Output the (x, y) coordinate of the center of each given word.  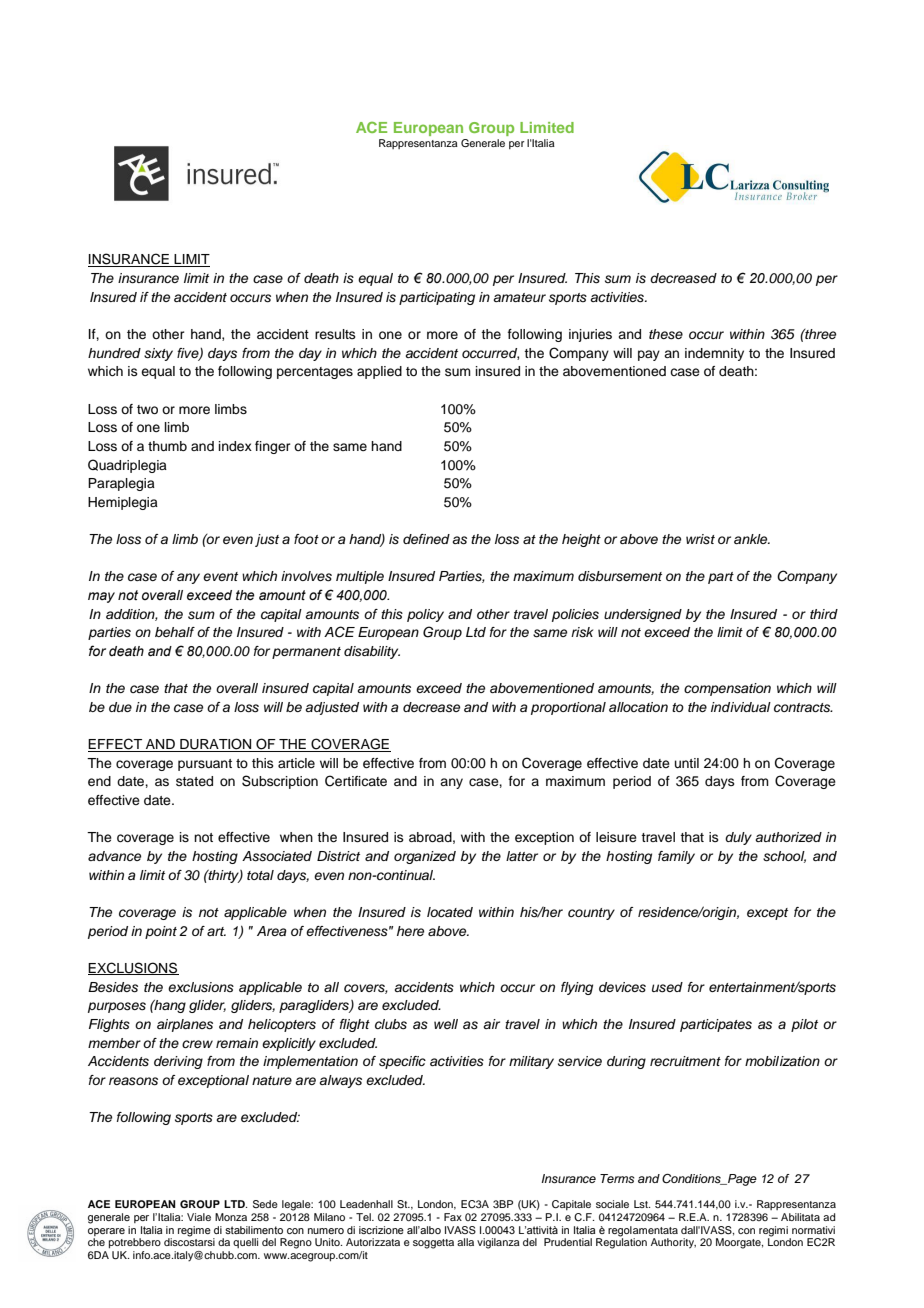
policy (425, 615)
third (824, 614)
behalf (175, 632)
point (161, 932)
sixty (158, 354)
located (450, 912)
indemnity (714, 354)
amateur (519, 297)
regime (194, 1231)
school (784, 857)
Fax (453, 1217)
